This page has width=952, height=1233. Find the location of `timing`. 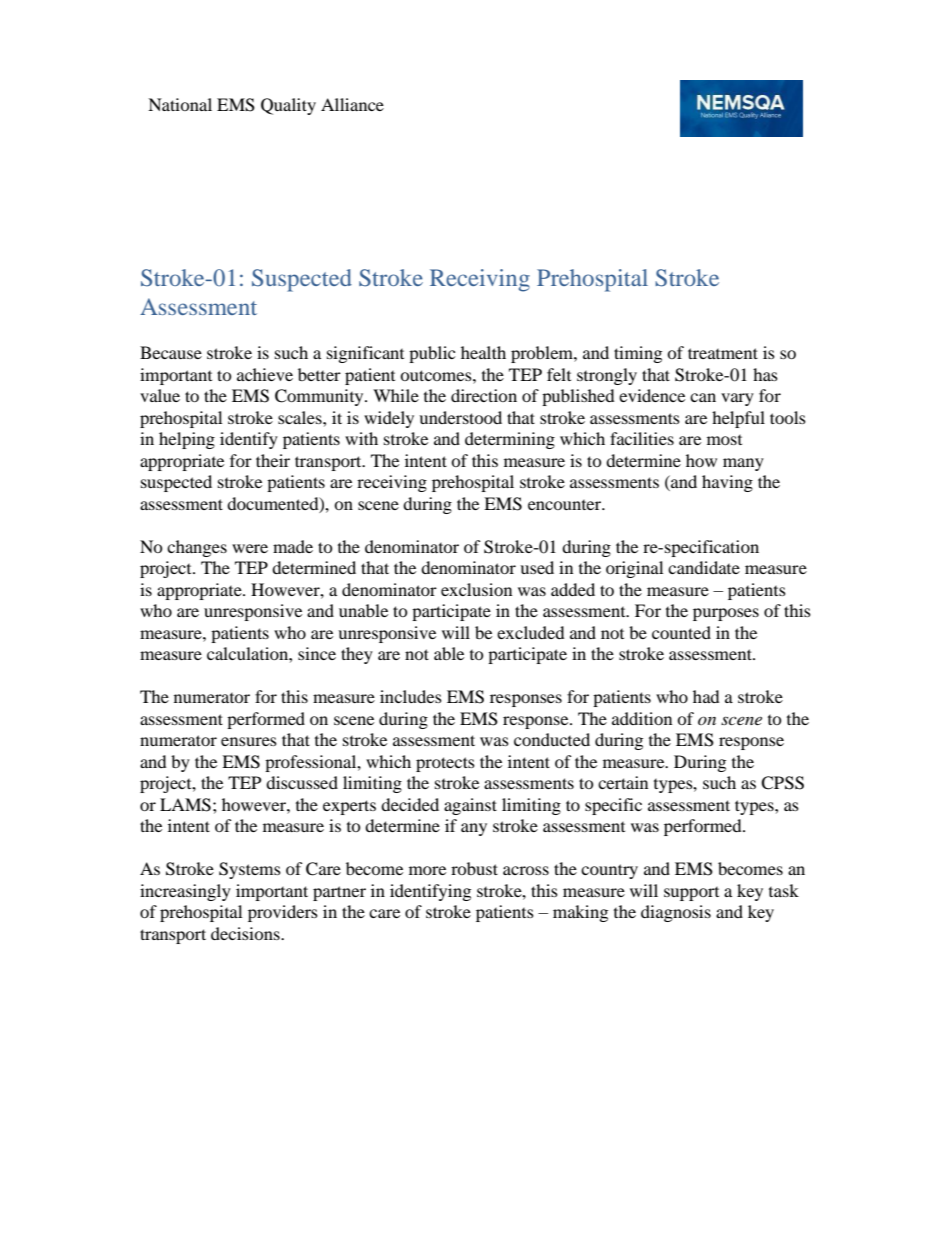

timing is located at coordinates (638, 354).
